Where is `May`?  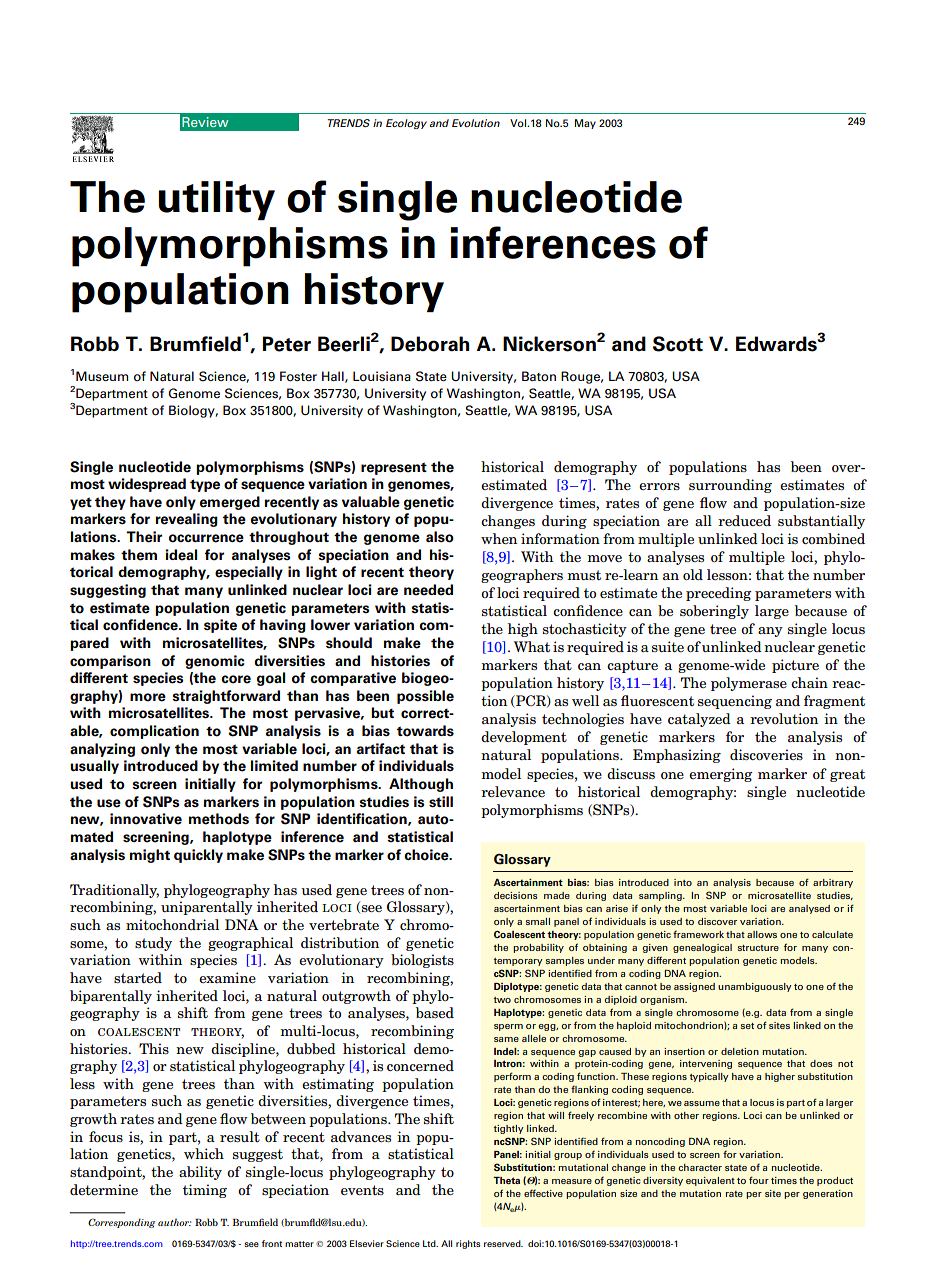
May is located at coordinates (585, 124).
